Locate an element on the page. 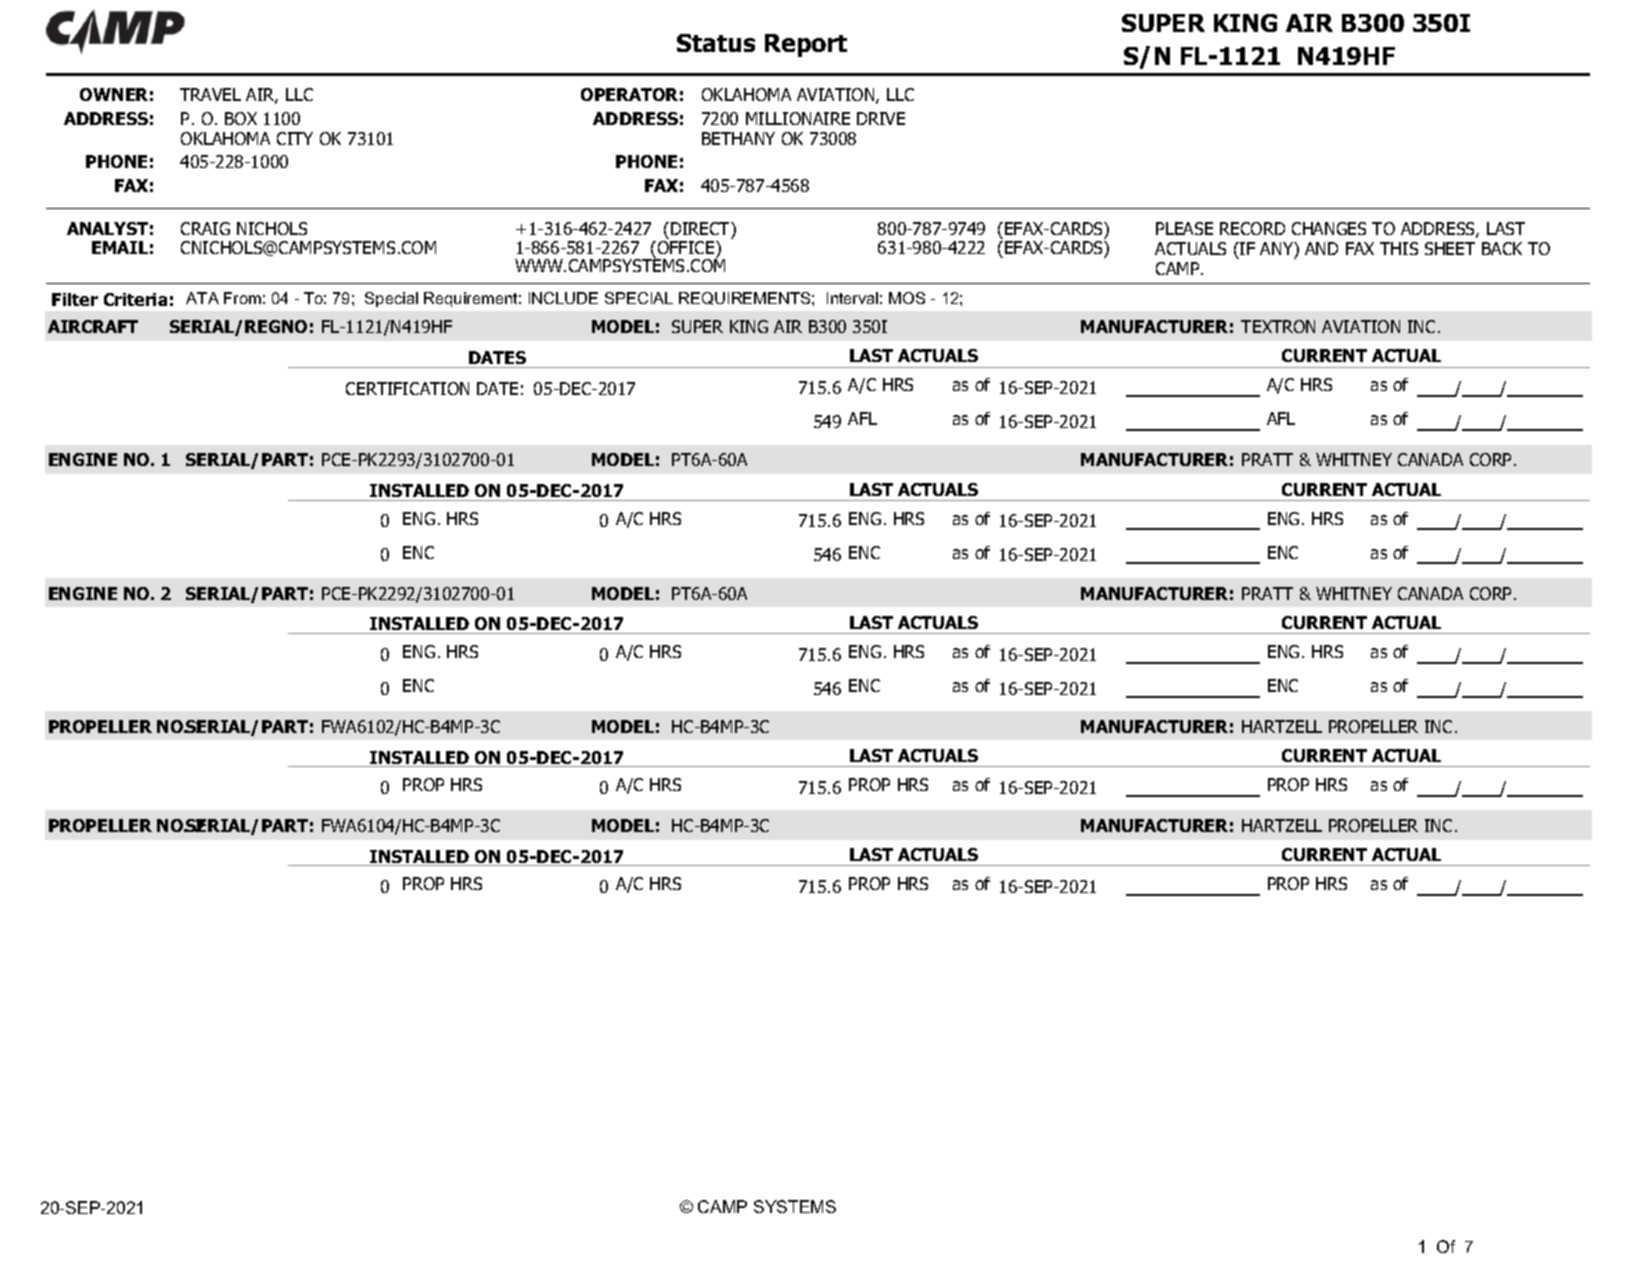 Image resolution: width=1636 pixels, height=1264 pixels. CITY is located at coordinates (295, 138).
